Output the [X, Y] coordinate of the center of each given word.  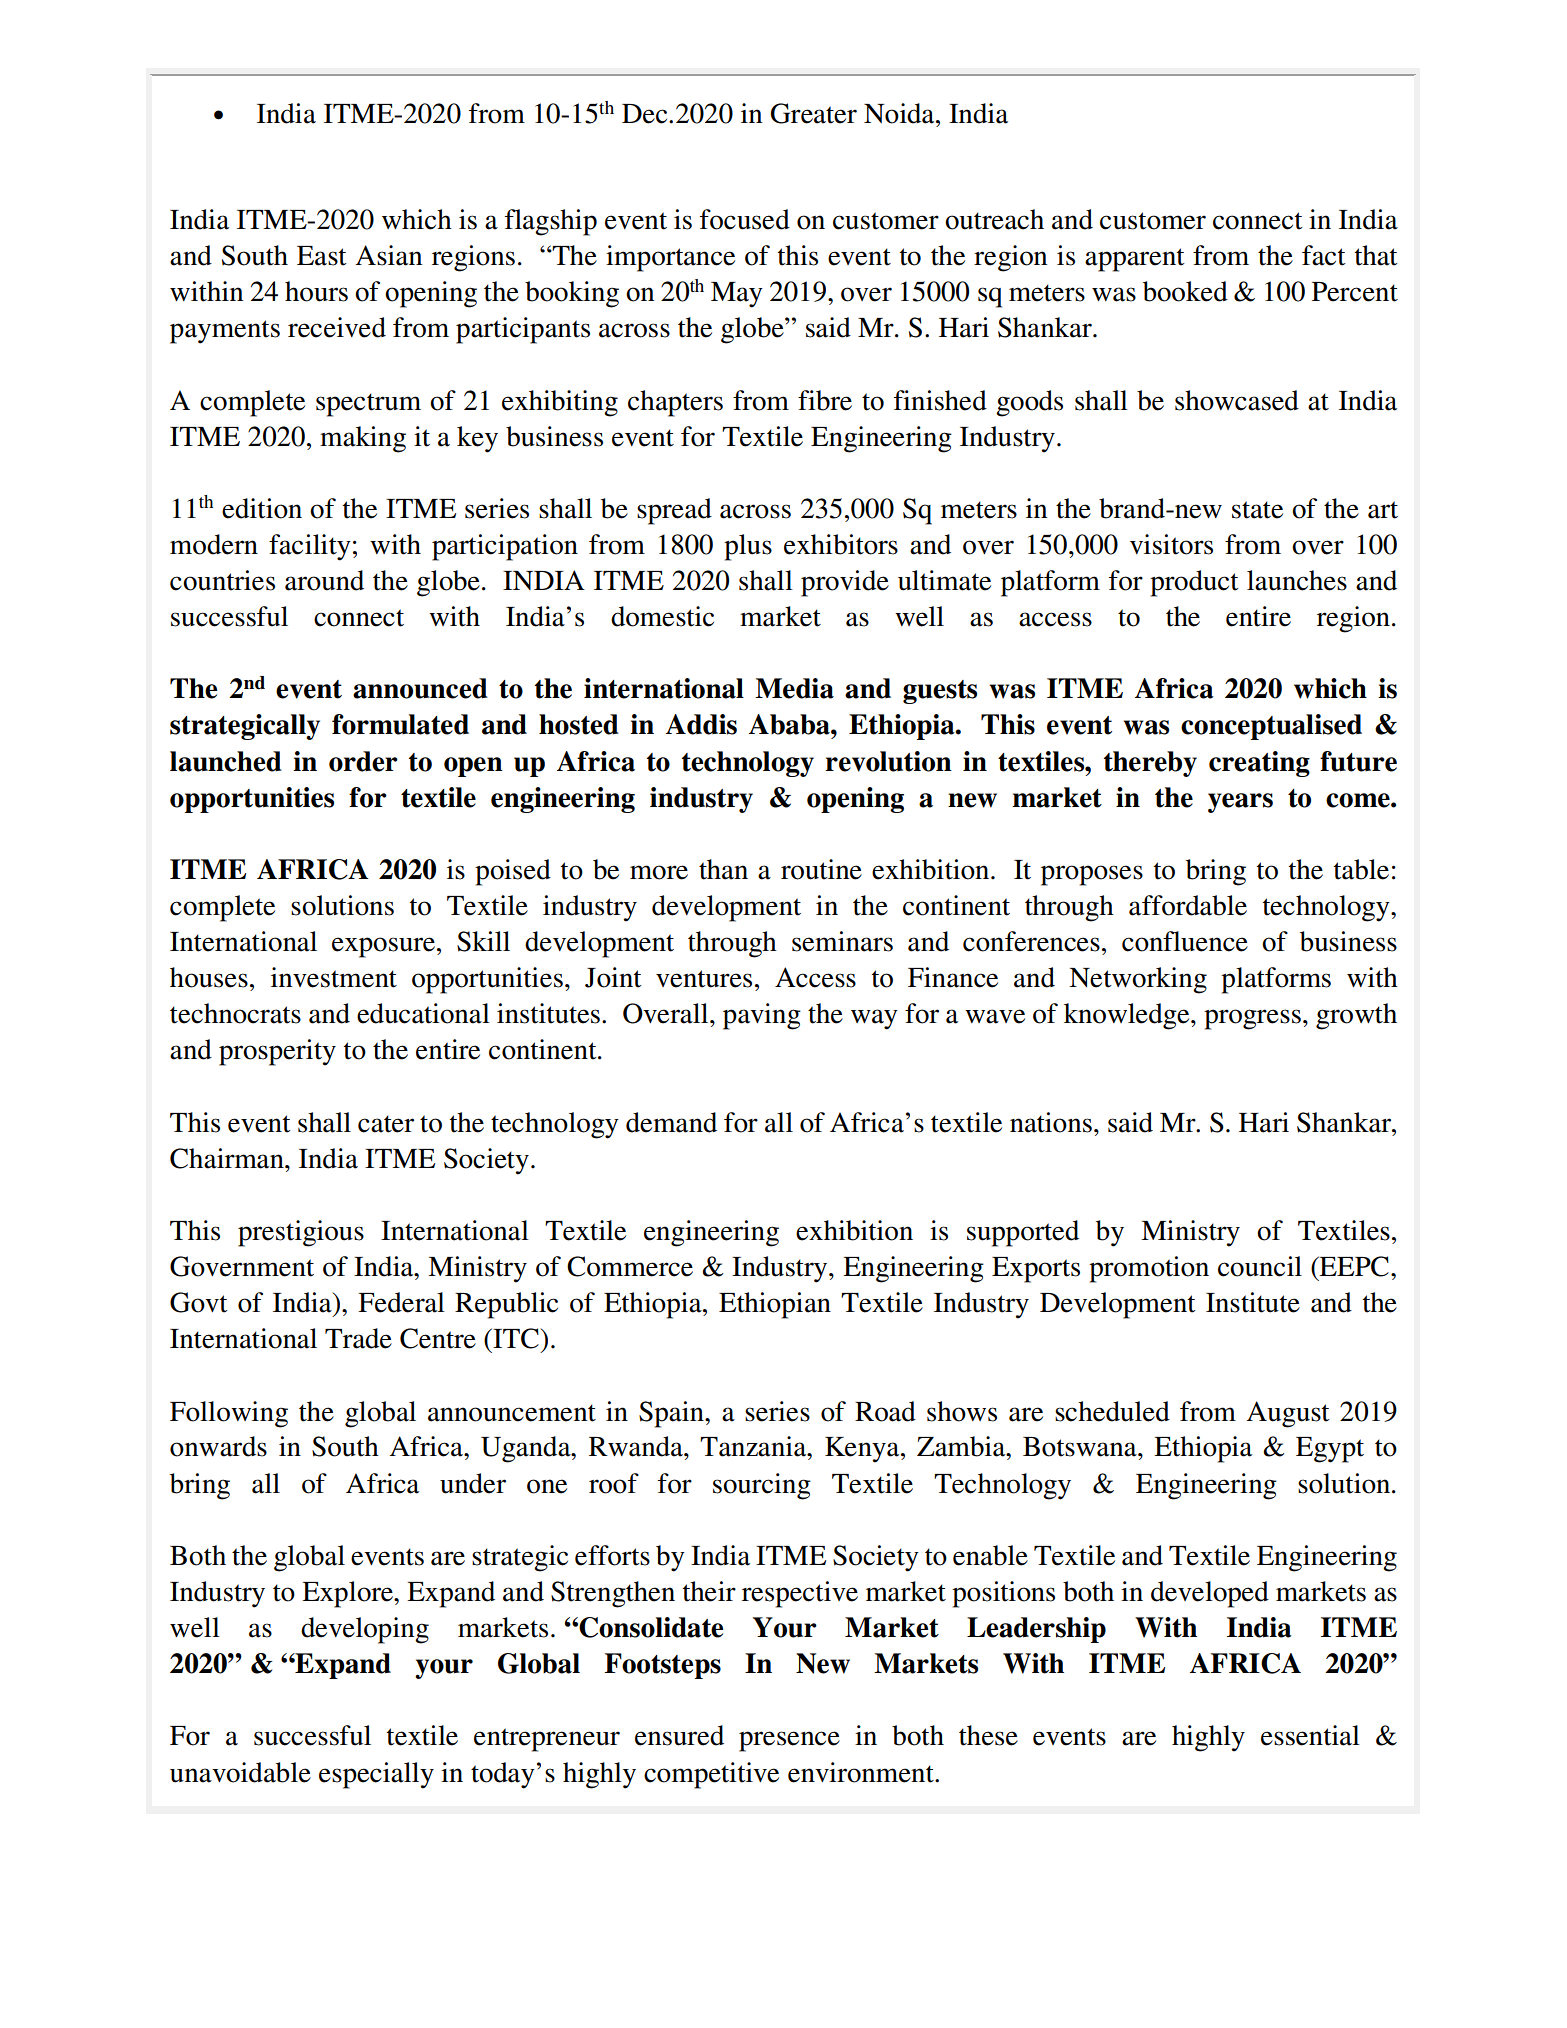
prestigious [301, 1233]
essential [1310, 1735]
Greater [814, 113]
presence [789, 1741]
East [322, 256]
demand [671, 1122]
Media [794, 688]
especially [376, 1775]
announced [420, 688]
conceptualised [1271, 727]
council [1260, 1266]
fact [1324, 255]
